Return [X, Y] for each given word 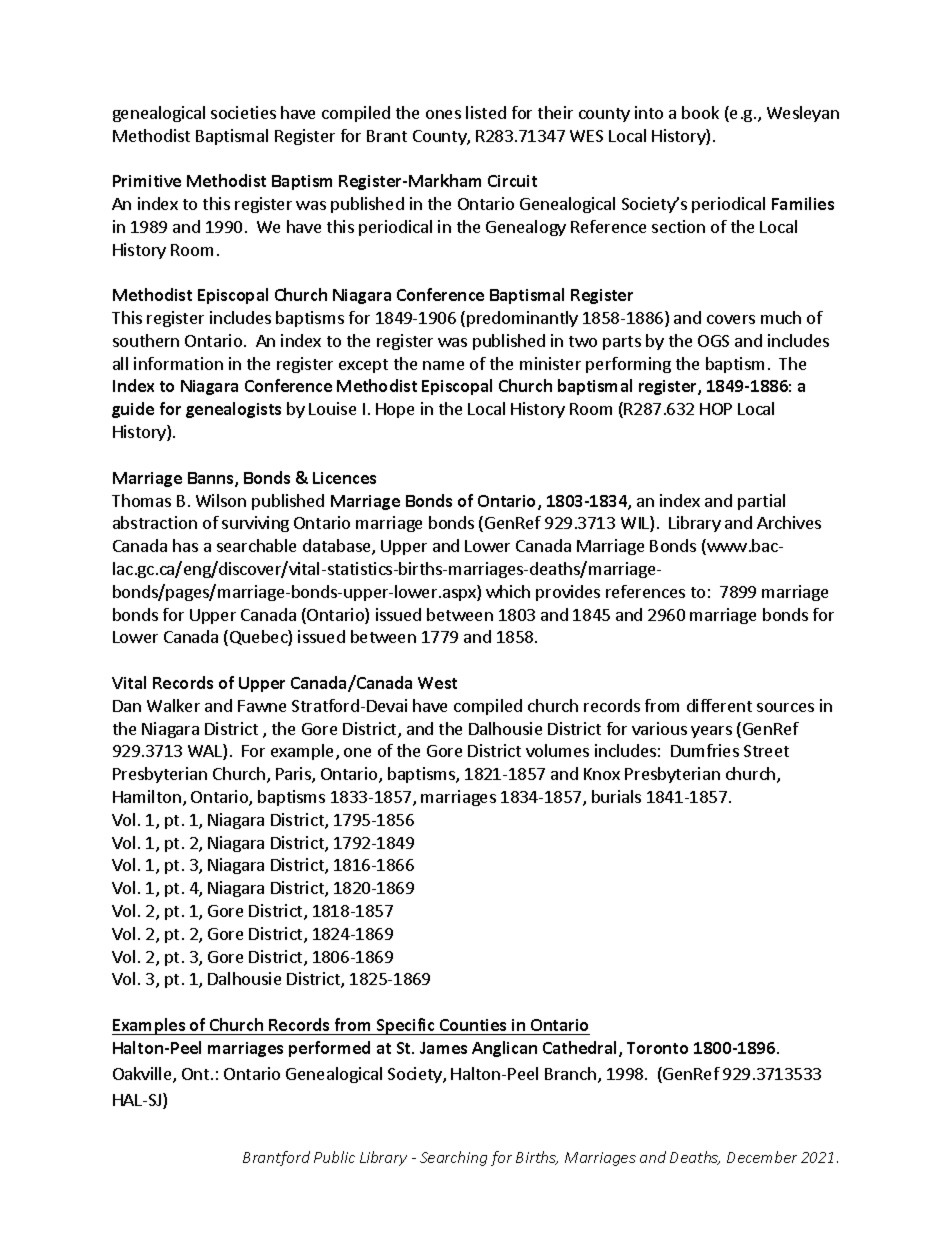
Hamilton [147, 796]
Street [766, 751]
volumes [557, 750]
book [700, 112]
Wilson [221, 500]
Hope [395, 410]
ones [443, 114]
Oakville [143, 1075]
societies [243, 112]
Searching [453, 1158]
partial [761, 502]
